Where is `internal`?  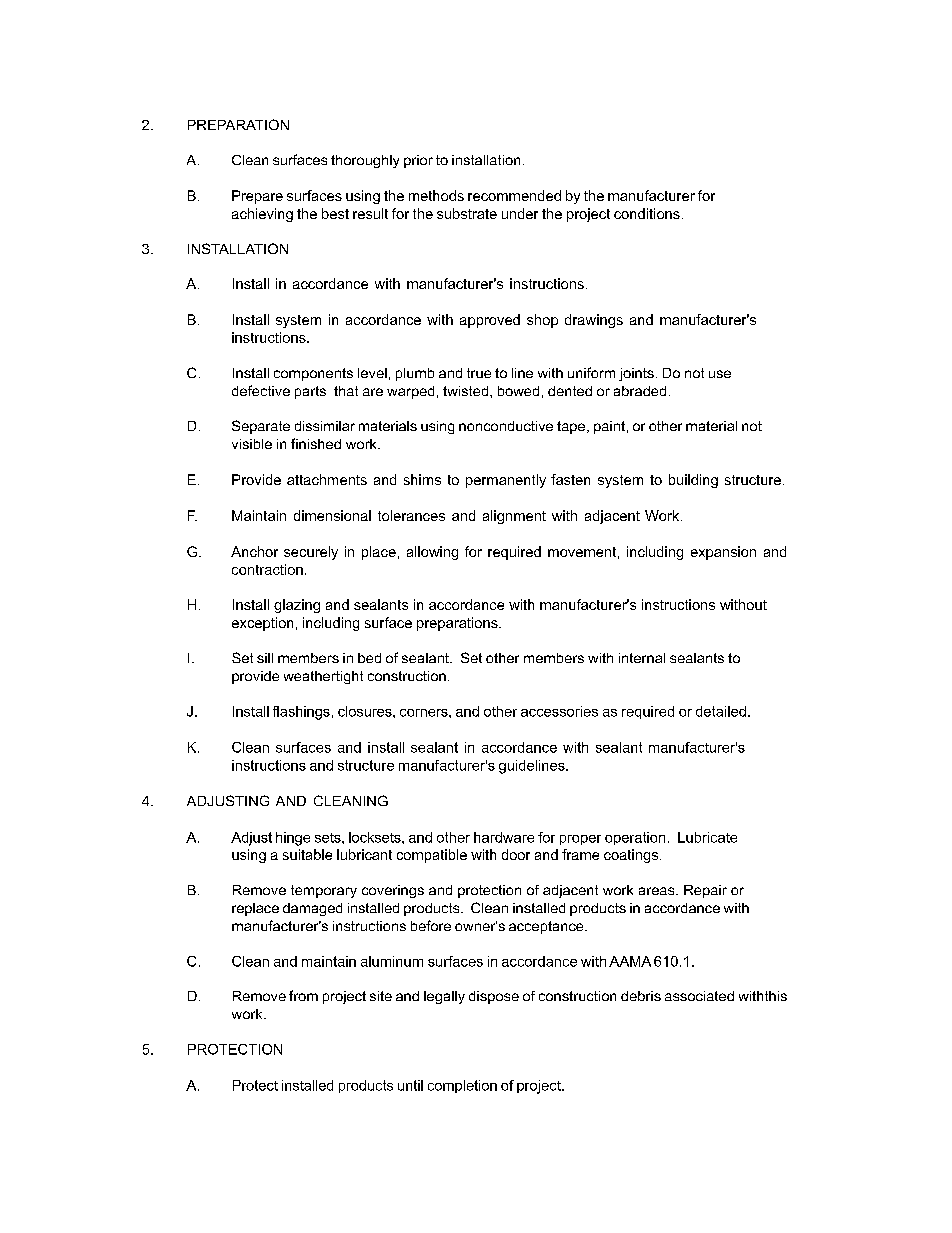 internal is located at coordinates (642, 658).
